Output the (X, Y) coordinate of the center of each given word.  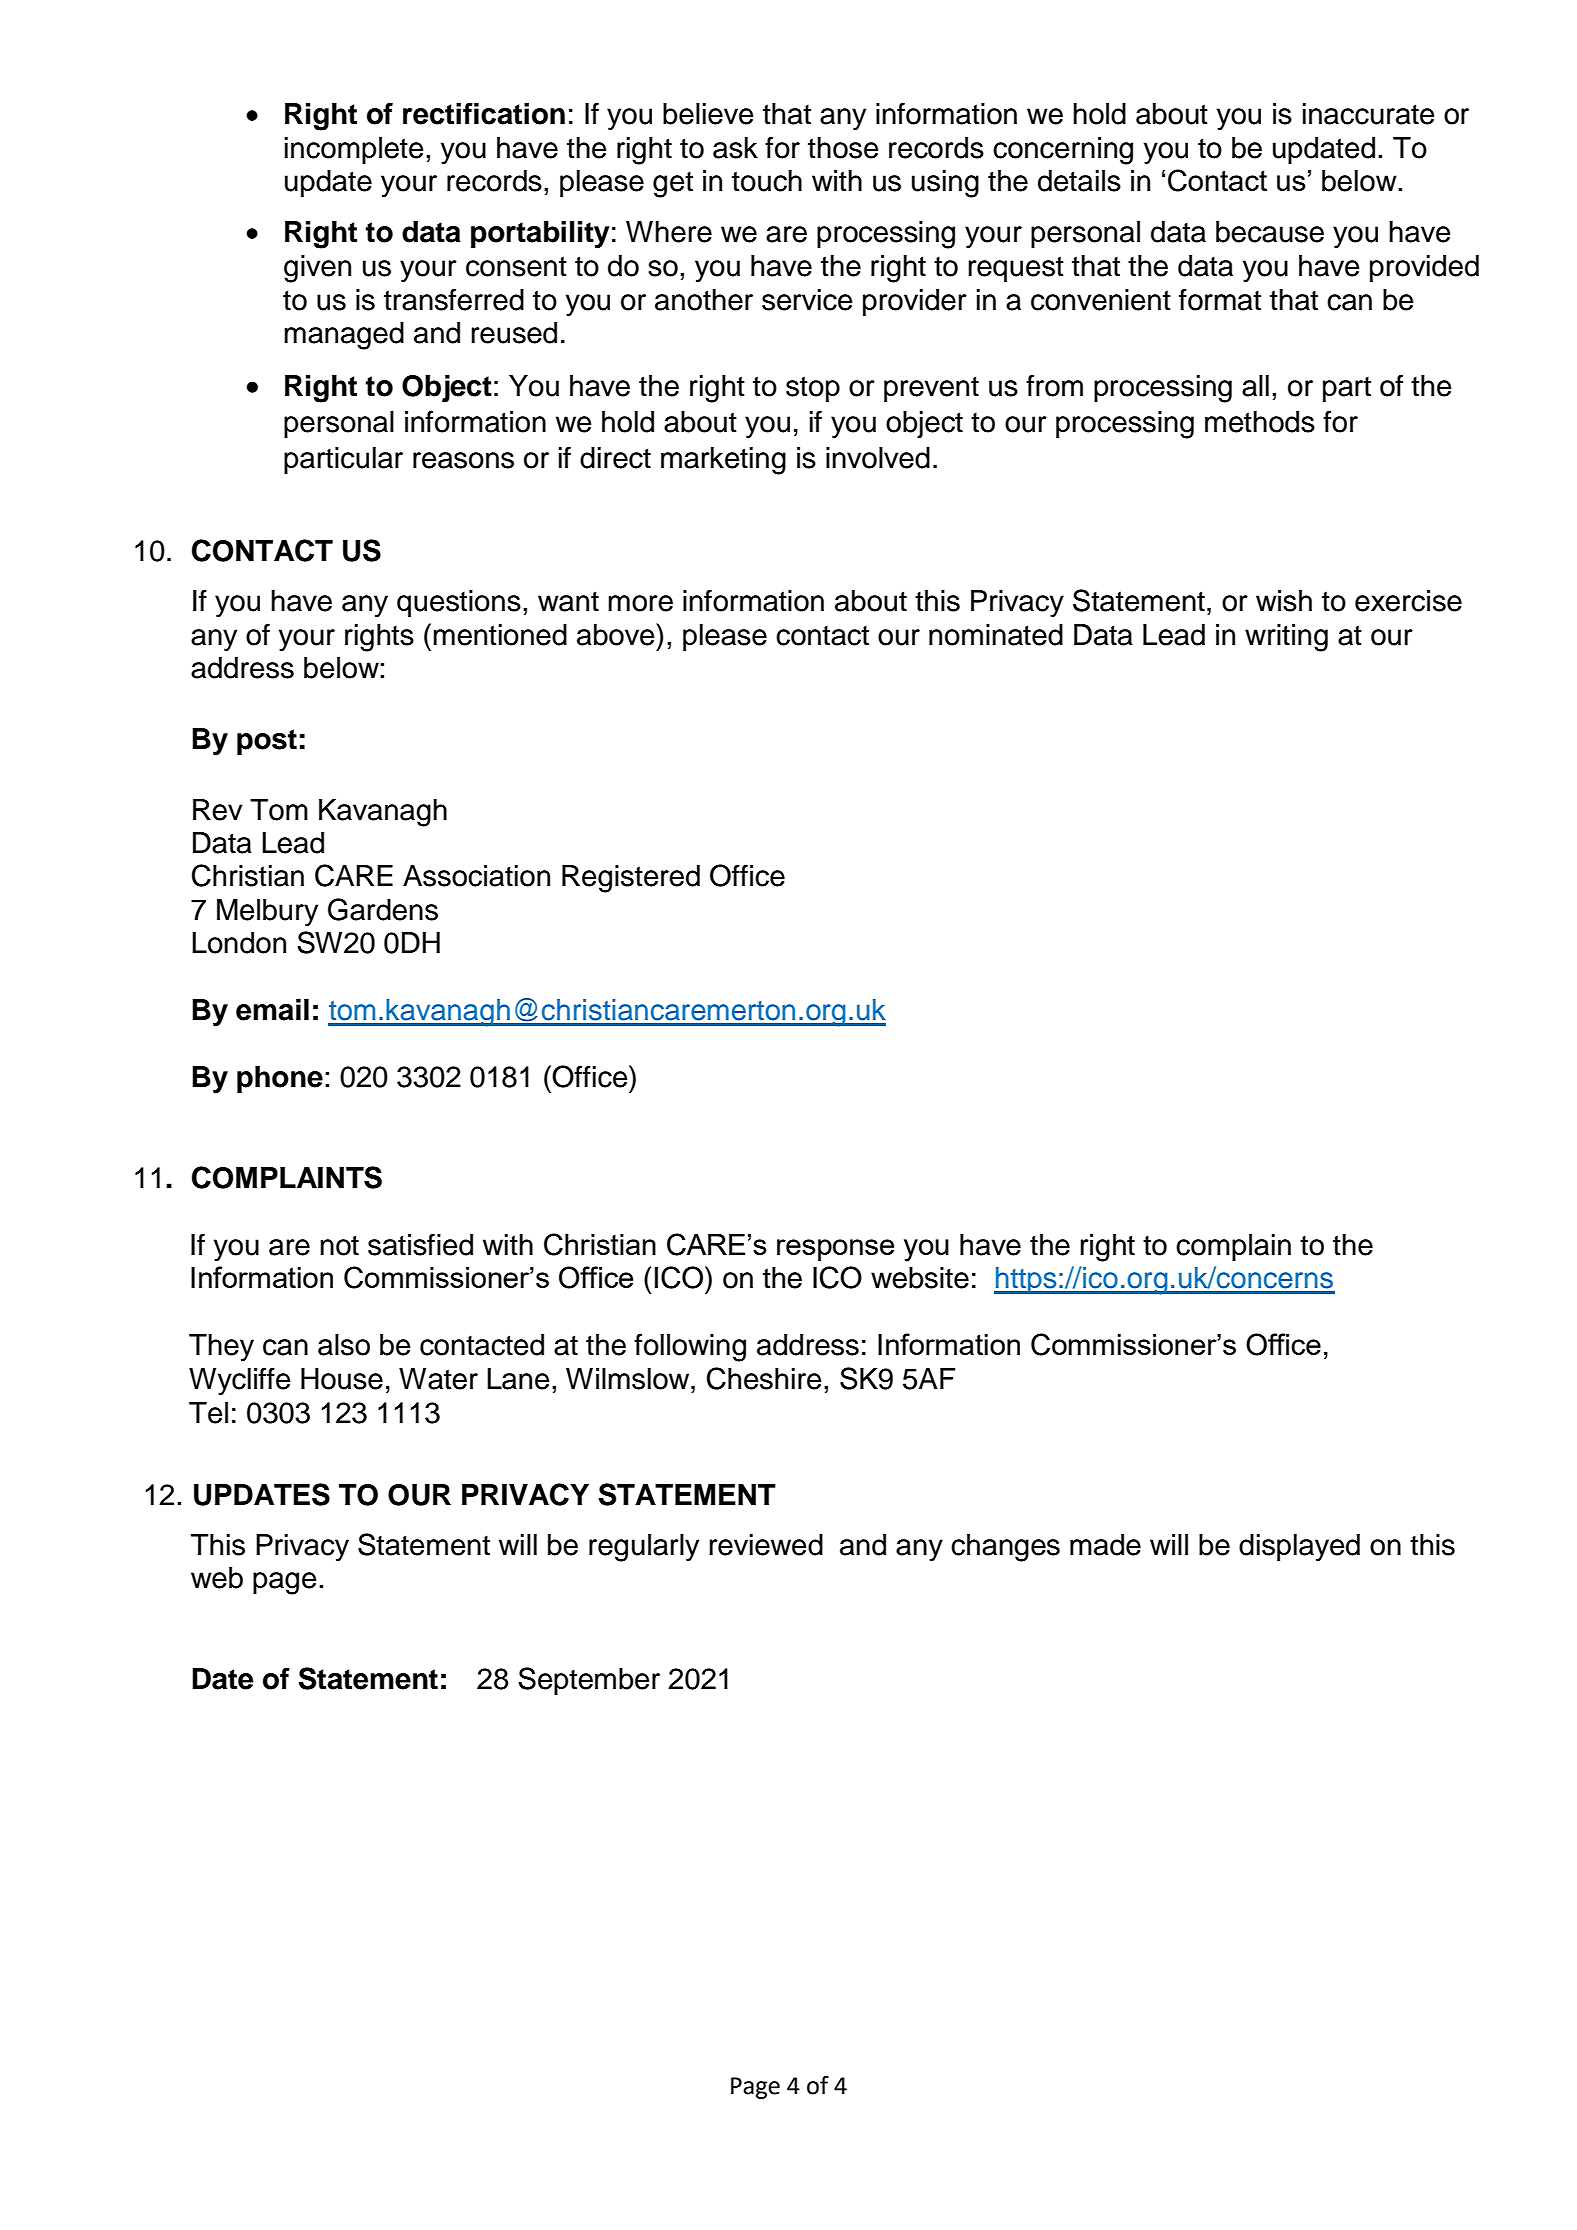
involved (878, 458)
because (1270, 232)
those (843, 148)
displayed (1299, 1548)
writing (1286, 638)
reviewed (766, 1545)
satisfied (420, 1244)
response (835, 1250)
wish (1284, 601)
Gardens (383, 909)
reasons (463, 460)
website (920, 1278)
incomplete (354, 150)
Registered (631, 879)
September (589, 1681)
